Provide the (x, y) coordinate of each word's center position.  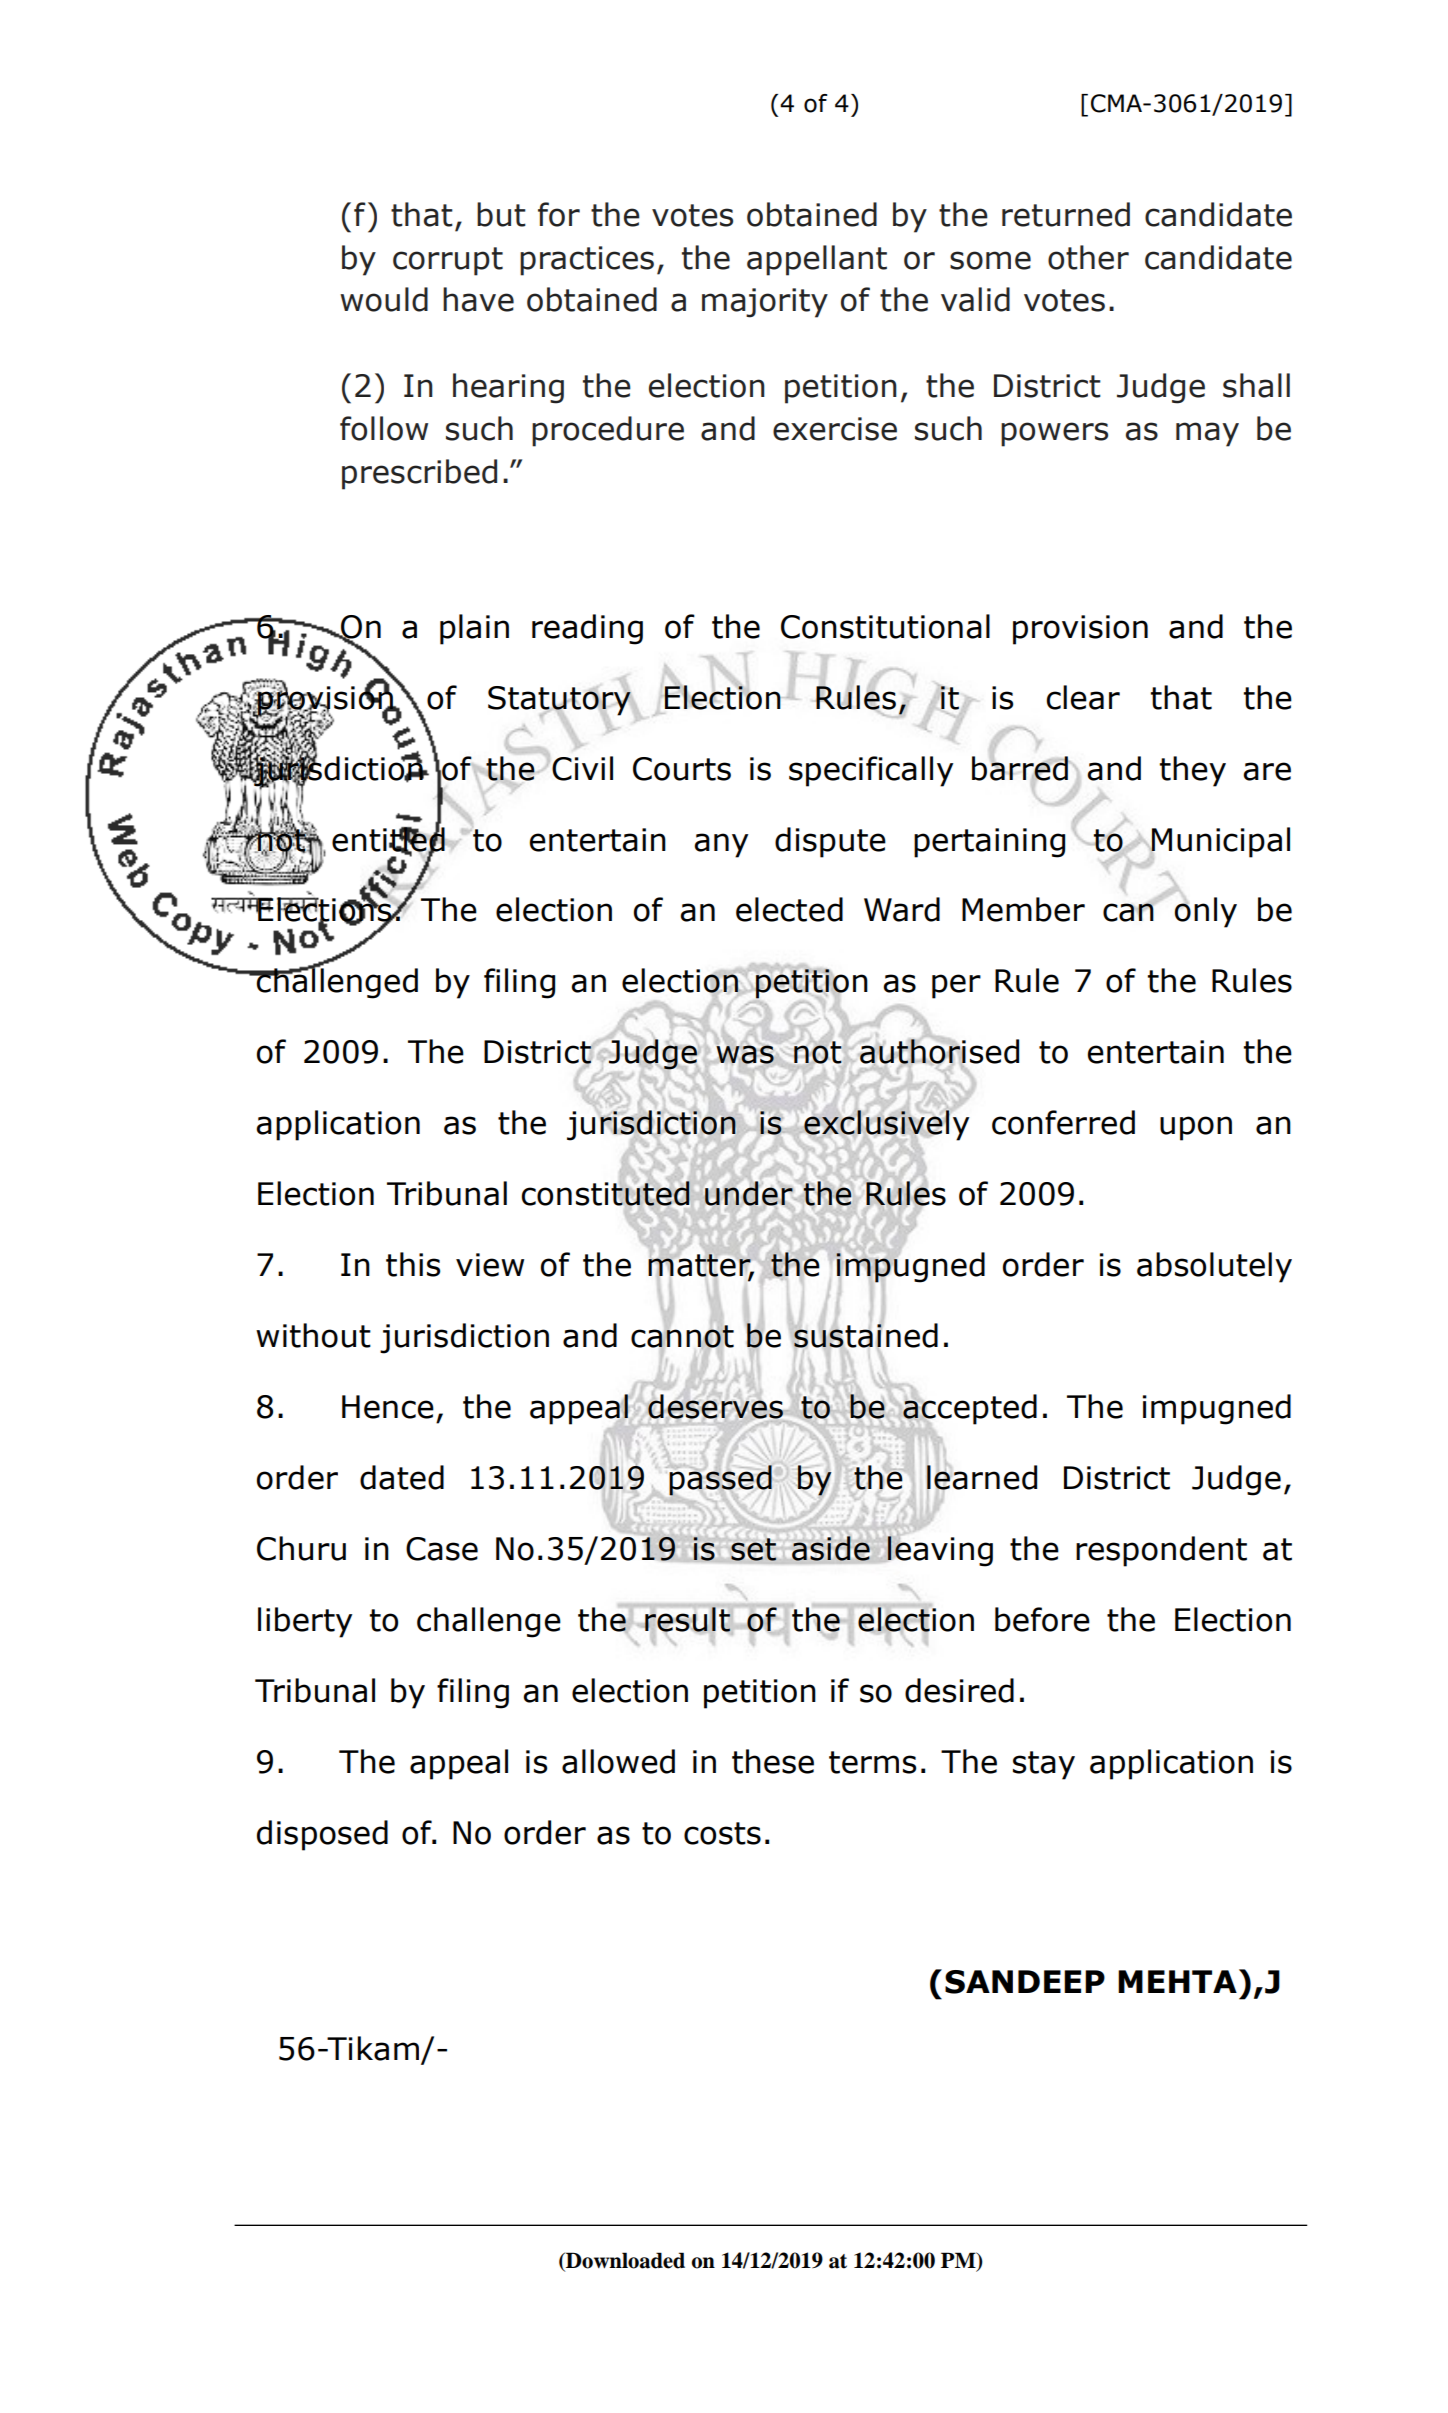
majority (765, 303)
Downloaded (624, 2260)
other (1088, 257)
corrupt (448, 261)
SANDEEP (1025, 1982)
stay (1044, 1765)
